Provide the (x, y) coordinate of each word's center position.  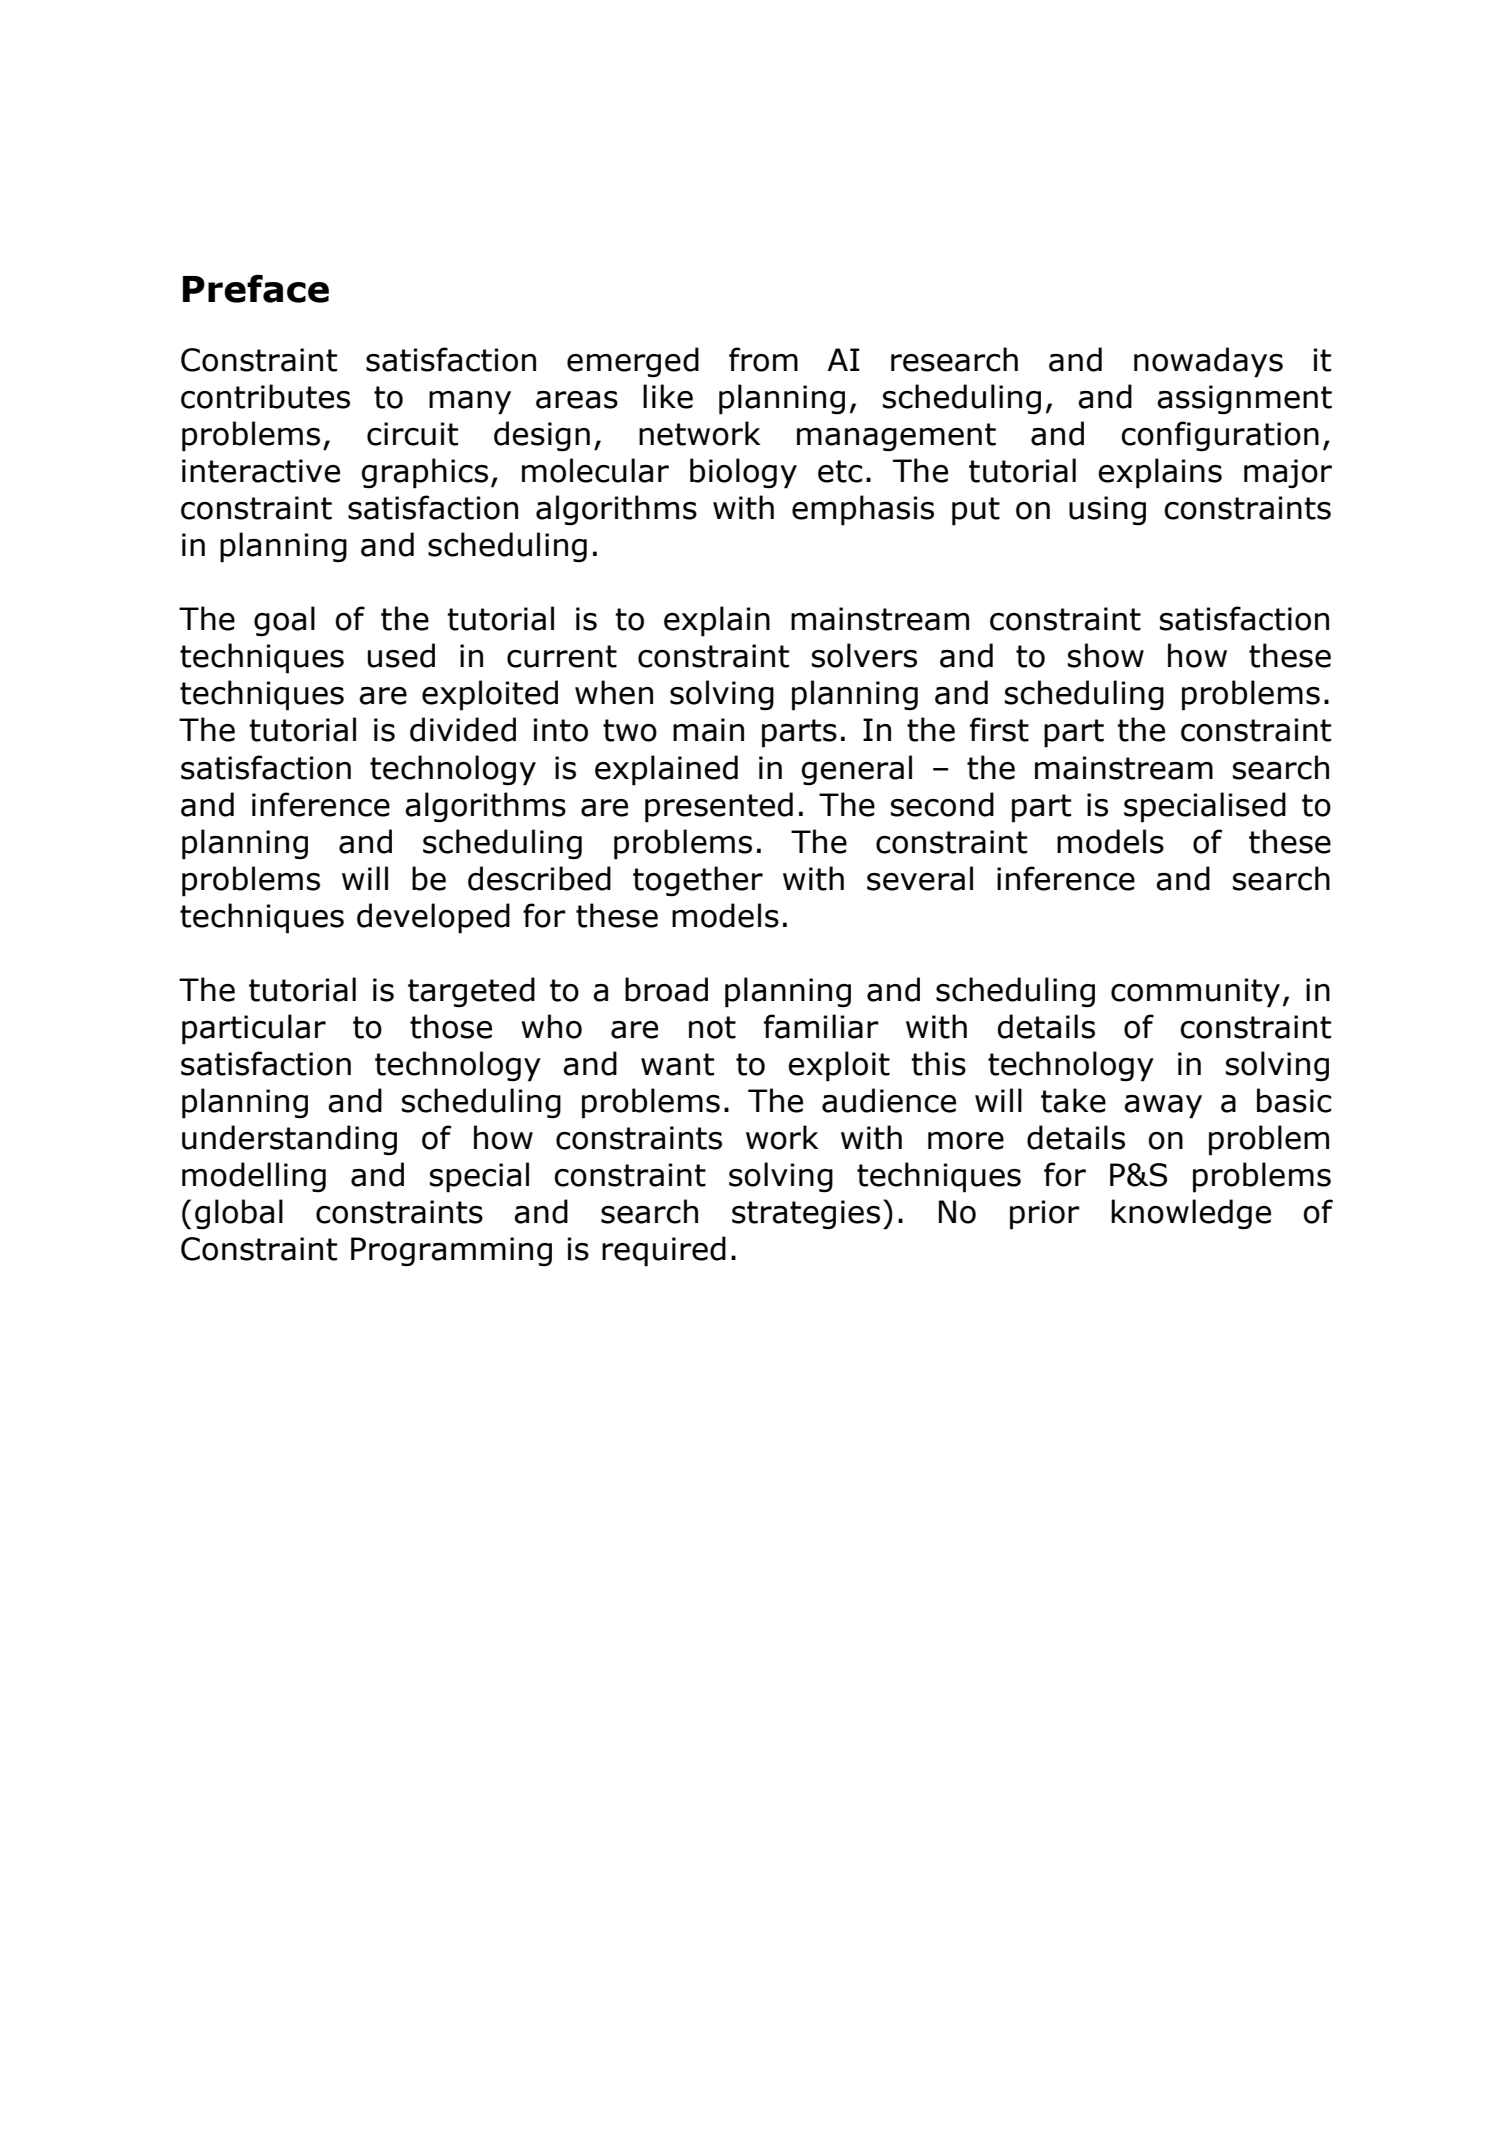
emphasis (863, 510)
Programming (451, 1252)
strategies (806, 1215)
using (1107, 511)
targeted (471, 992)
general (857, 770)
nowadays (1208, 362)
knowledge (1191, 1214)
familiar (821, 1026)
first (999, 729)
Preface (256, 289)
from (763, 359)
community (1195, 993)
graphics (425, 473)
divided (463, 729)
